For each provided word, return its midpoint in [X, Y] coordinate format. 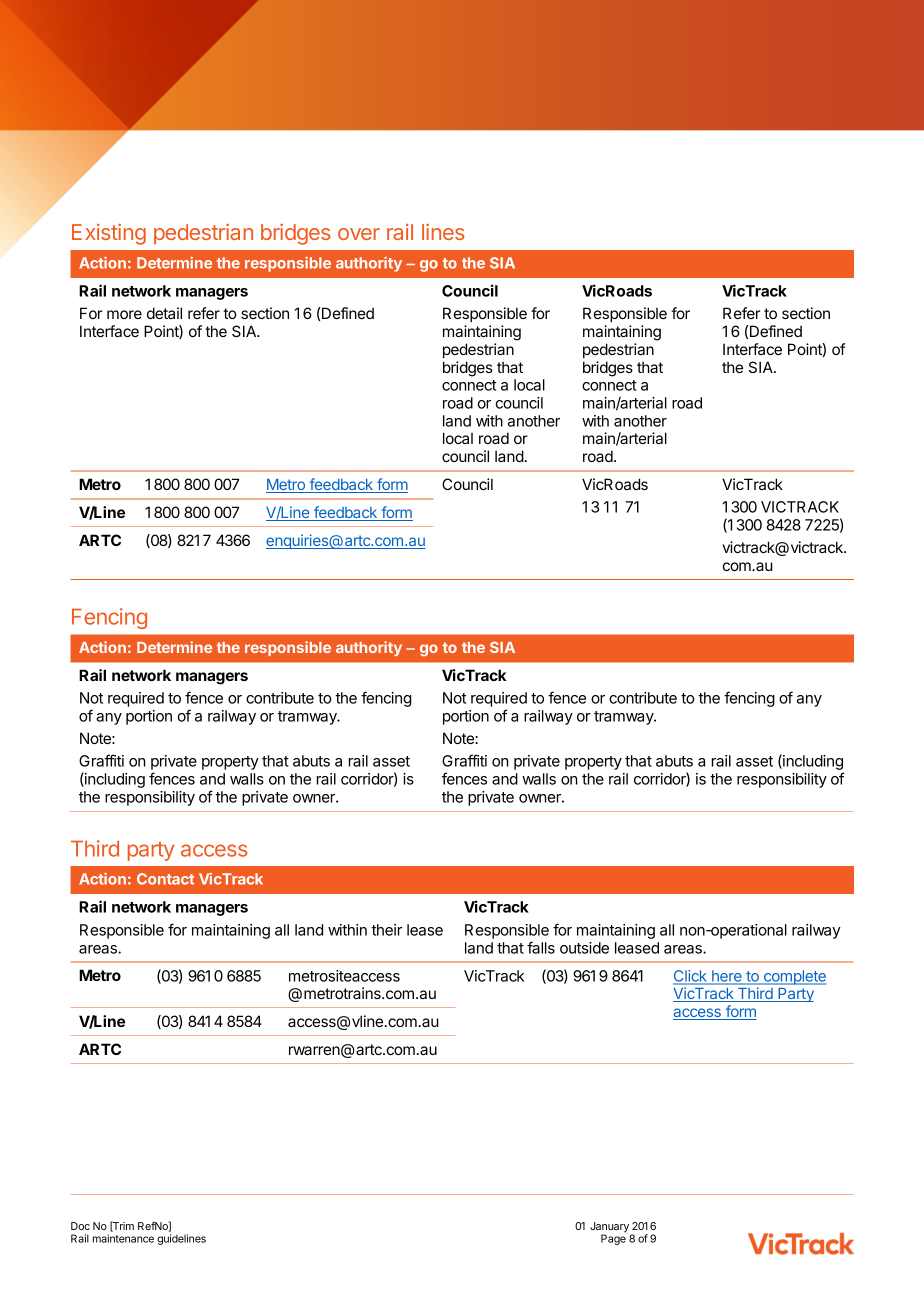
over [359, 234]
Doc [80, 1226]
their [386, 930]
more [124, 314]
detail [164, 313]
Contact [165, 879]
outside [584, 948]
